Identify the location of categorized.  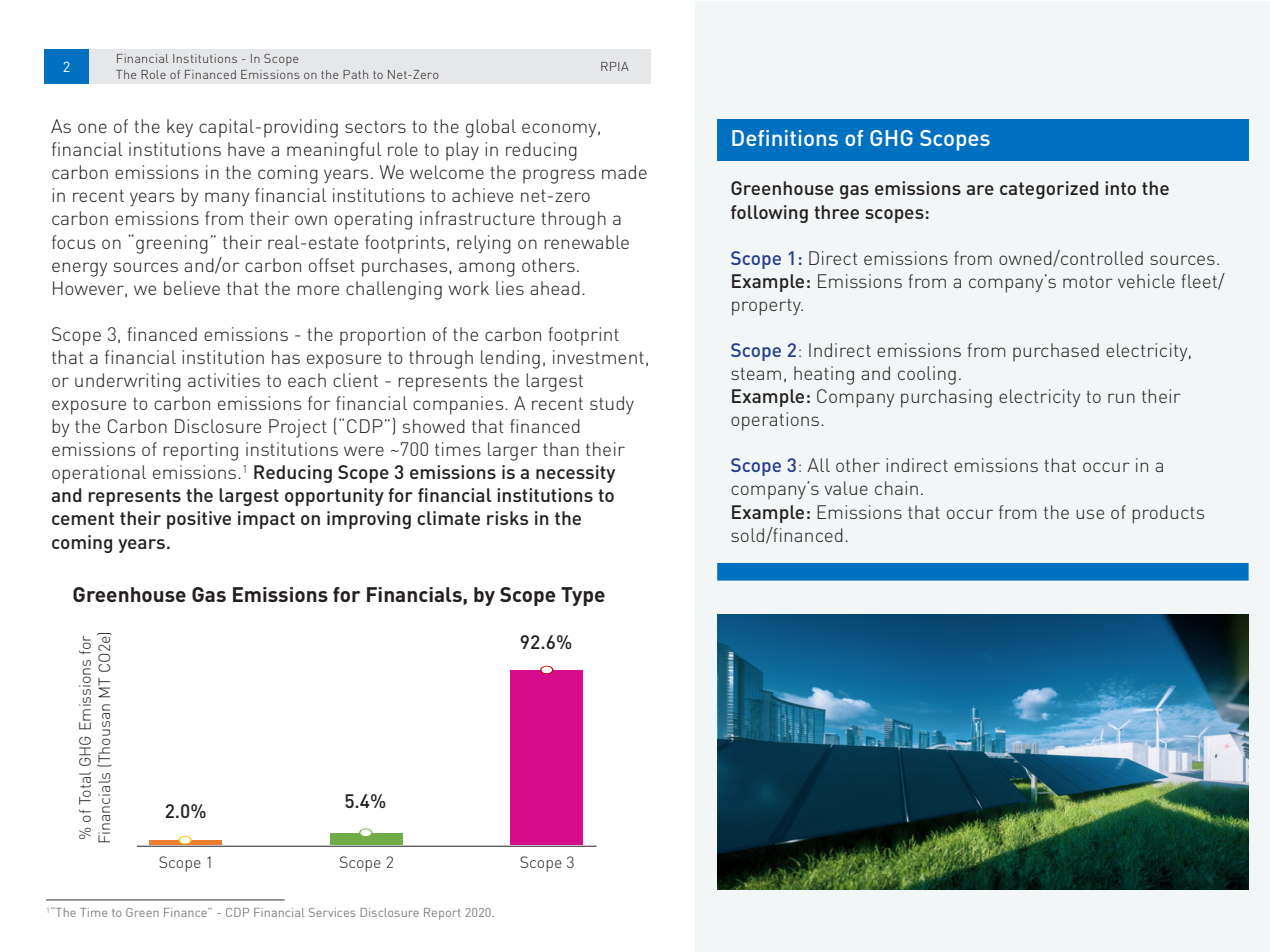
(1049, 190).
